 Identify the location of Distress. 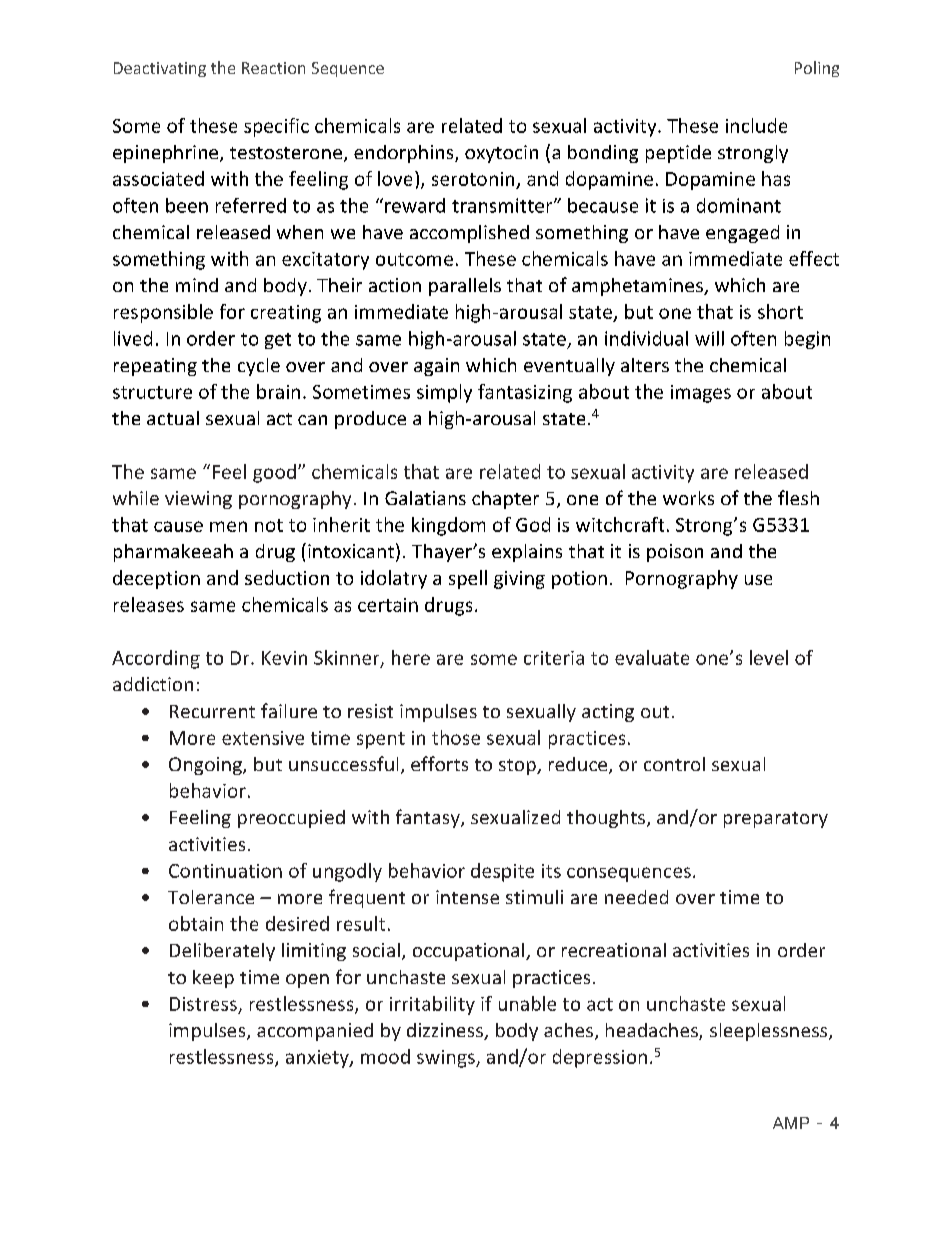
(203, 1004).
